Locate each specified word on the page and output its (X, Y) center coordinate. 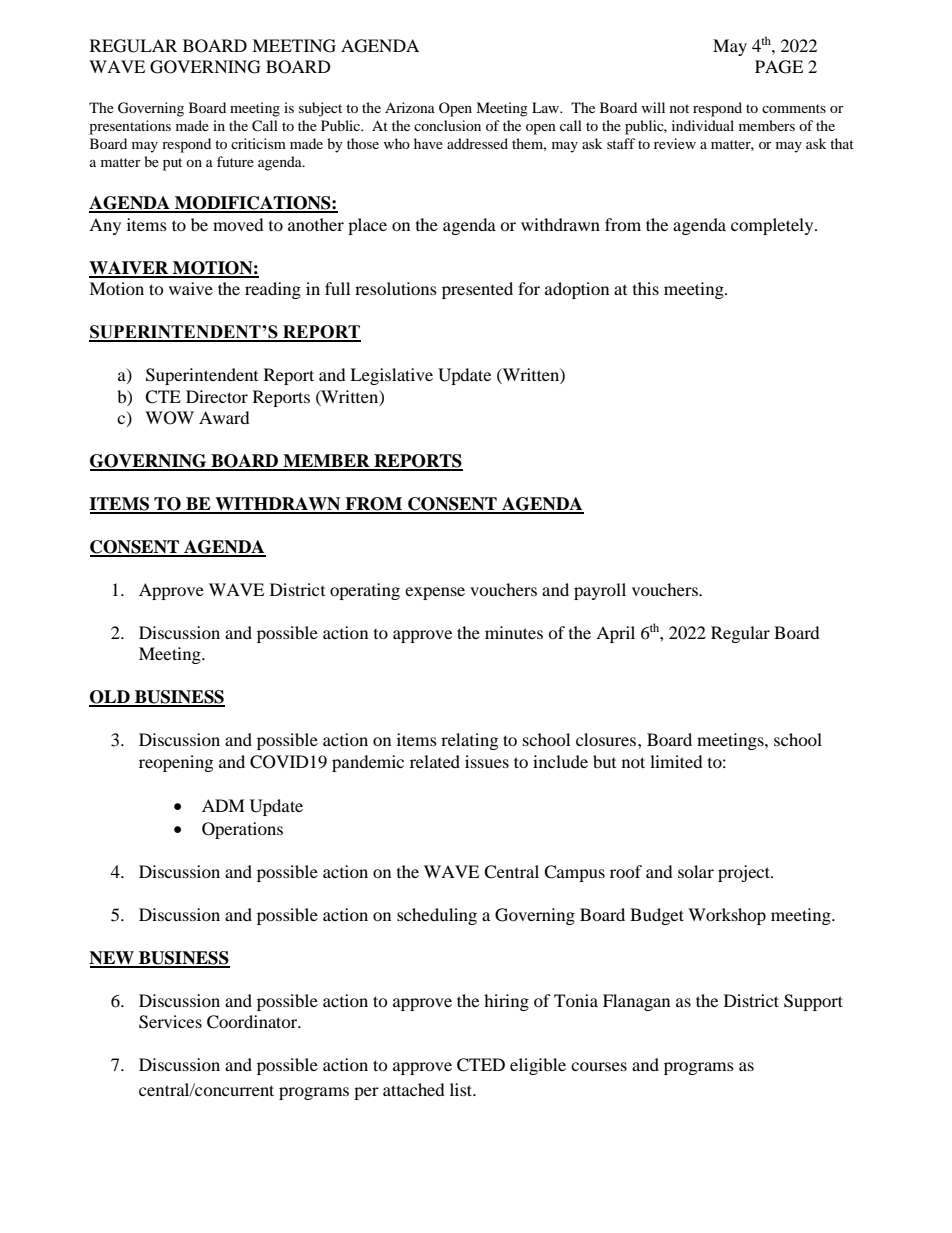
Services (170, 1022)
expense (435, 593)
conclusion (447, 125)
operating (365, 591)
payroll (600, 591)
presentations (130, 127)
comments (794, 108)
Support (813, 1002)
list (462, 1089)
